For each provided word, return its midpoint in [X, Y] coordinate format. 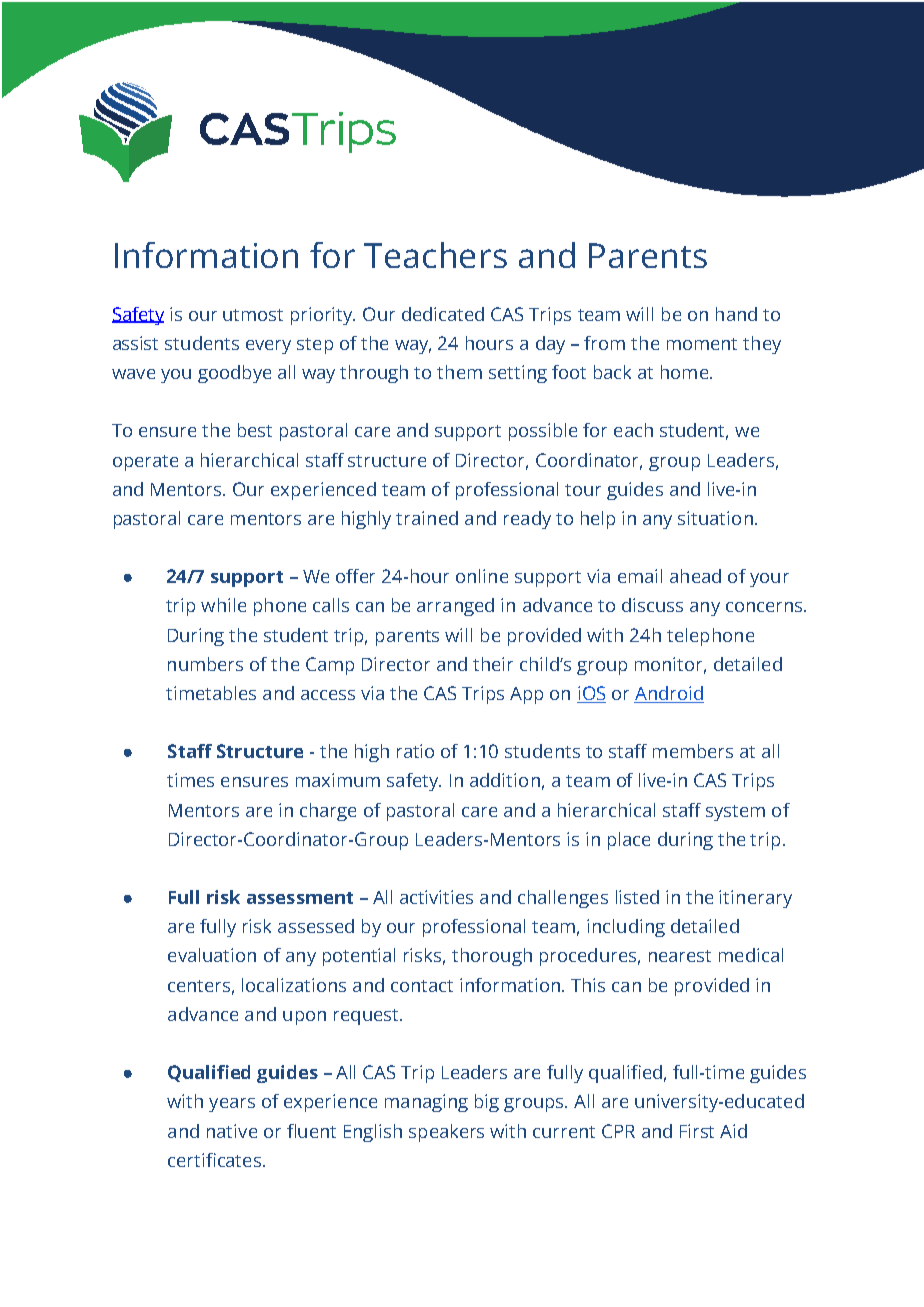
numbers [205, 664]
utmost [253, 315]
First [697, 1131]
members [693, 751]
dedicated [443, 314]
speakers [446, 1133]
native [232, 1131]
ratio [415, 751]
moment [702, 344]
